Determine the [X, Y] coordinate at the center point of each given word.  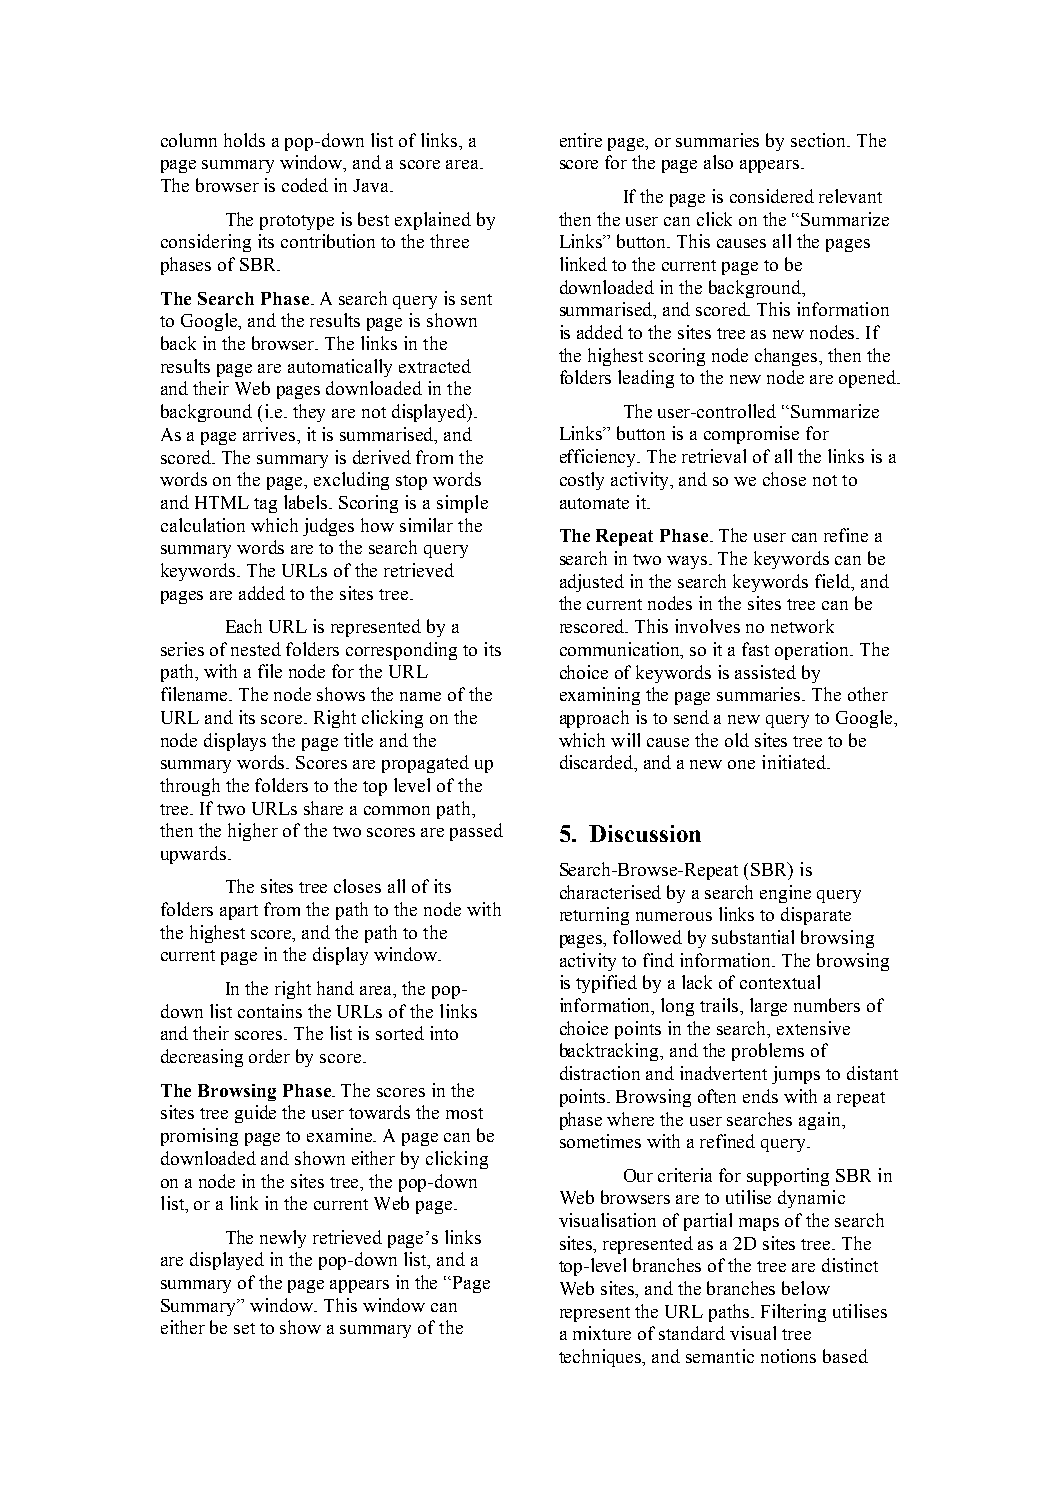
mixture [602, 1333]
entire [581, 140]
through [190, 787]
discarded [598, 763]
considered [772, 196]
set [244, 1328]
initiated [795, 762]
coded [305, 185]
